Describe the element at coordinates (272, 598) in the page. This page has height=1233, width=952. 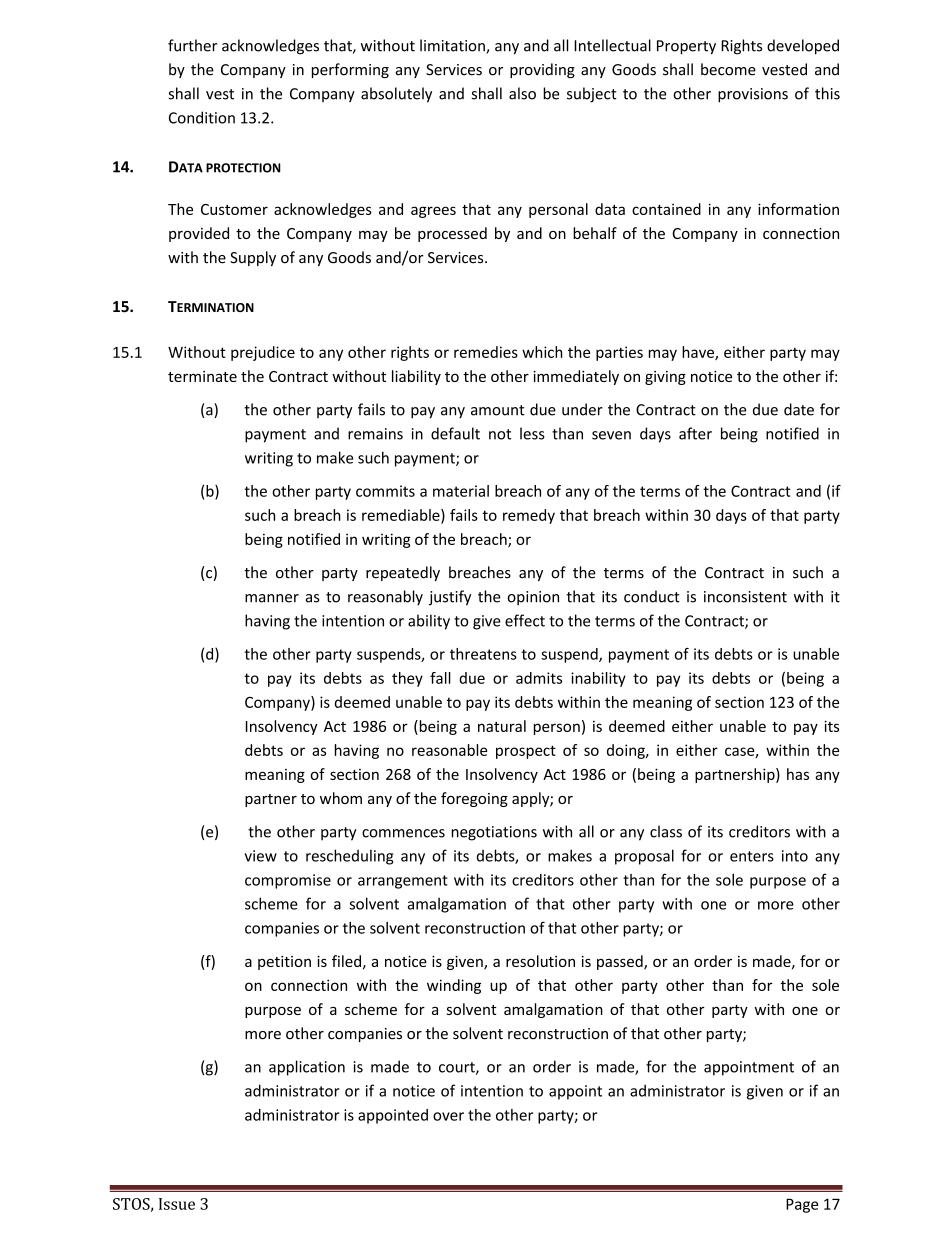
I see `manner` at that location.
